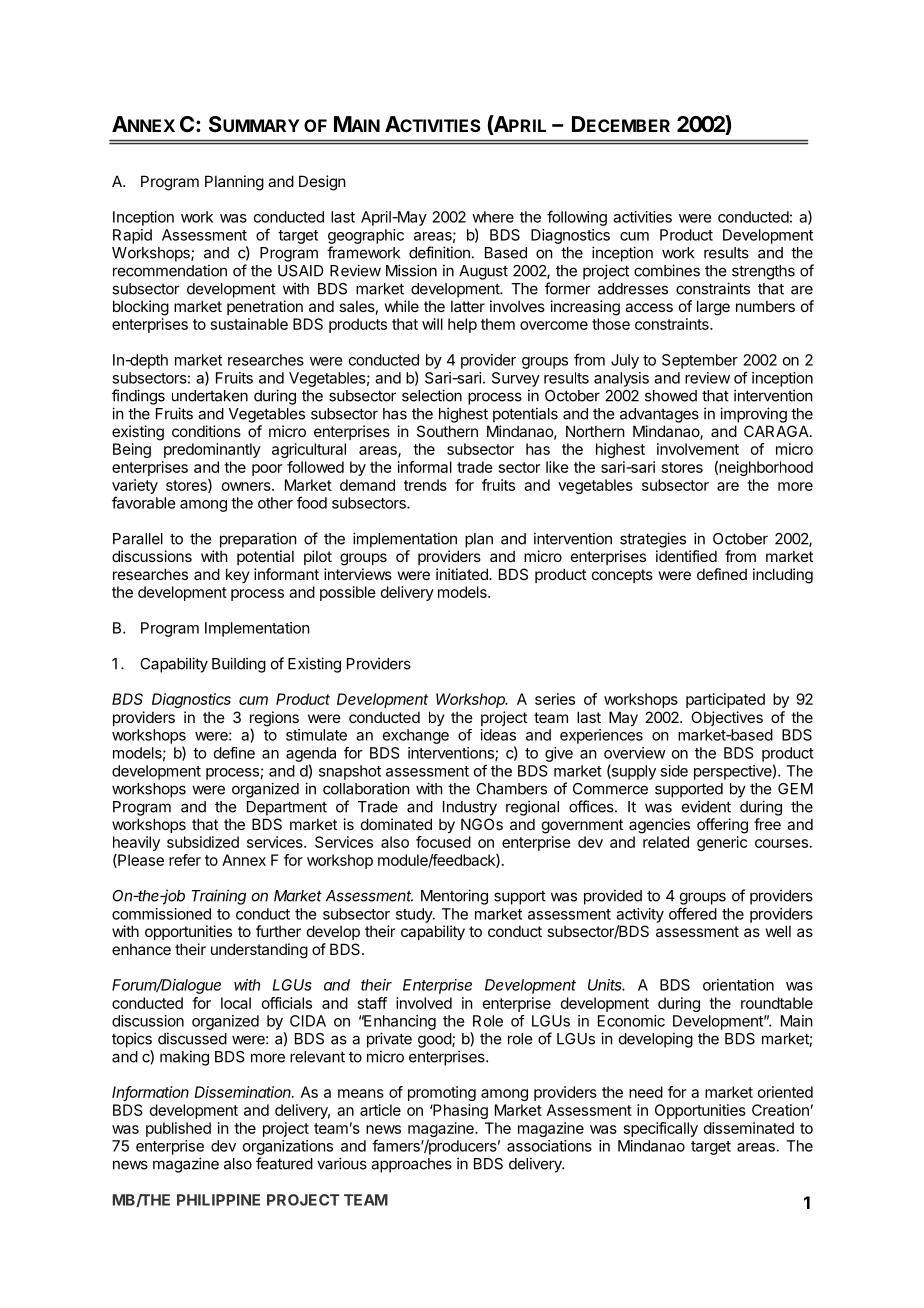 Image resolution: width=924 pixels, height=1308 pixels. Describe the element at coordinates (411, 1165) in the screenshot. I see `approaches` at that location.
